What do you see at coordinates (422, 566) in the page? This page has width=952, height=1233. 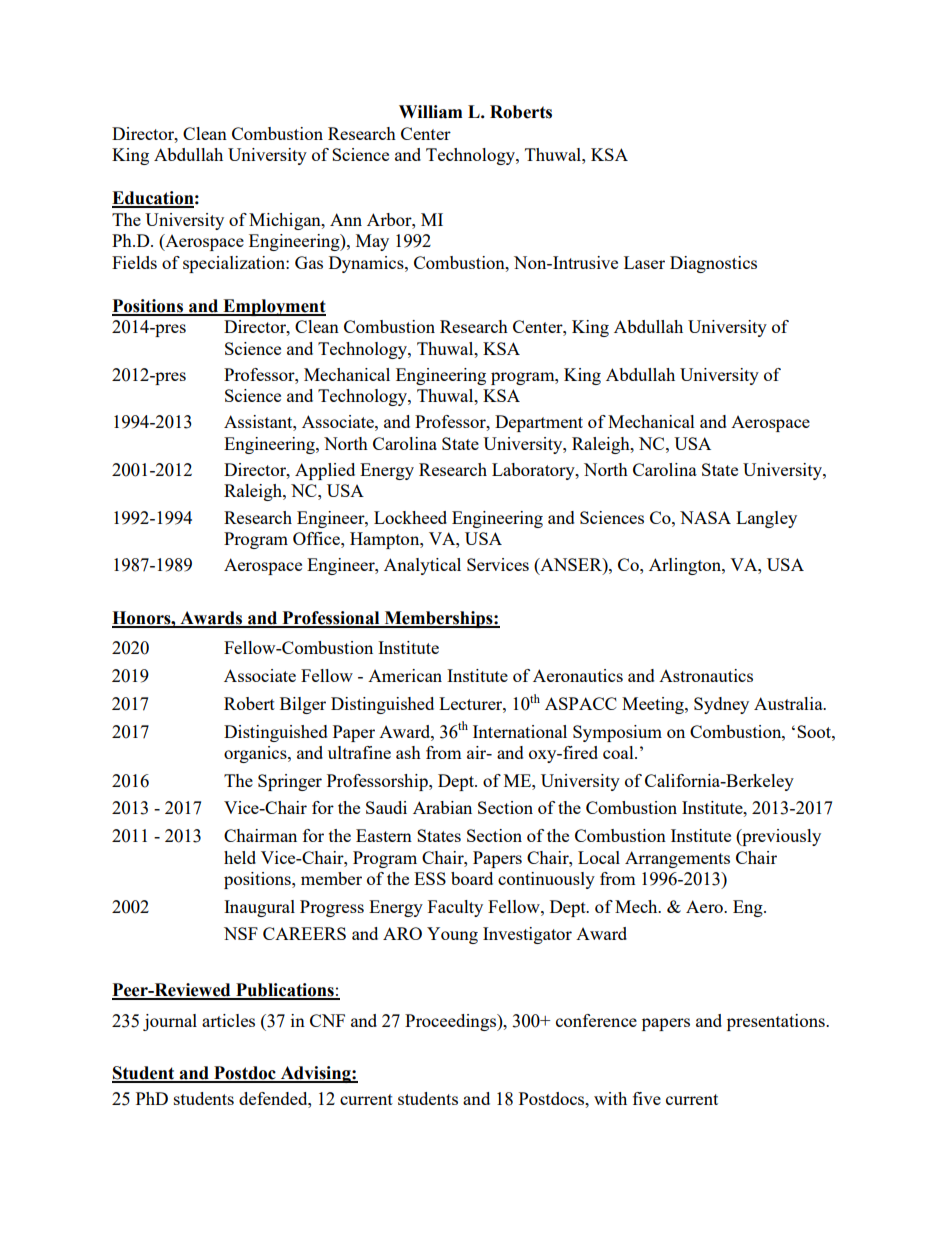 I see `Analytical` at bounding box center [422, 566].
